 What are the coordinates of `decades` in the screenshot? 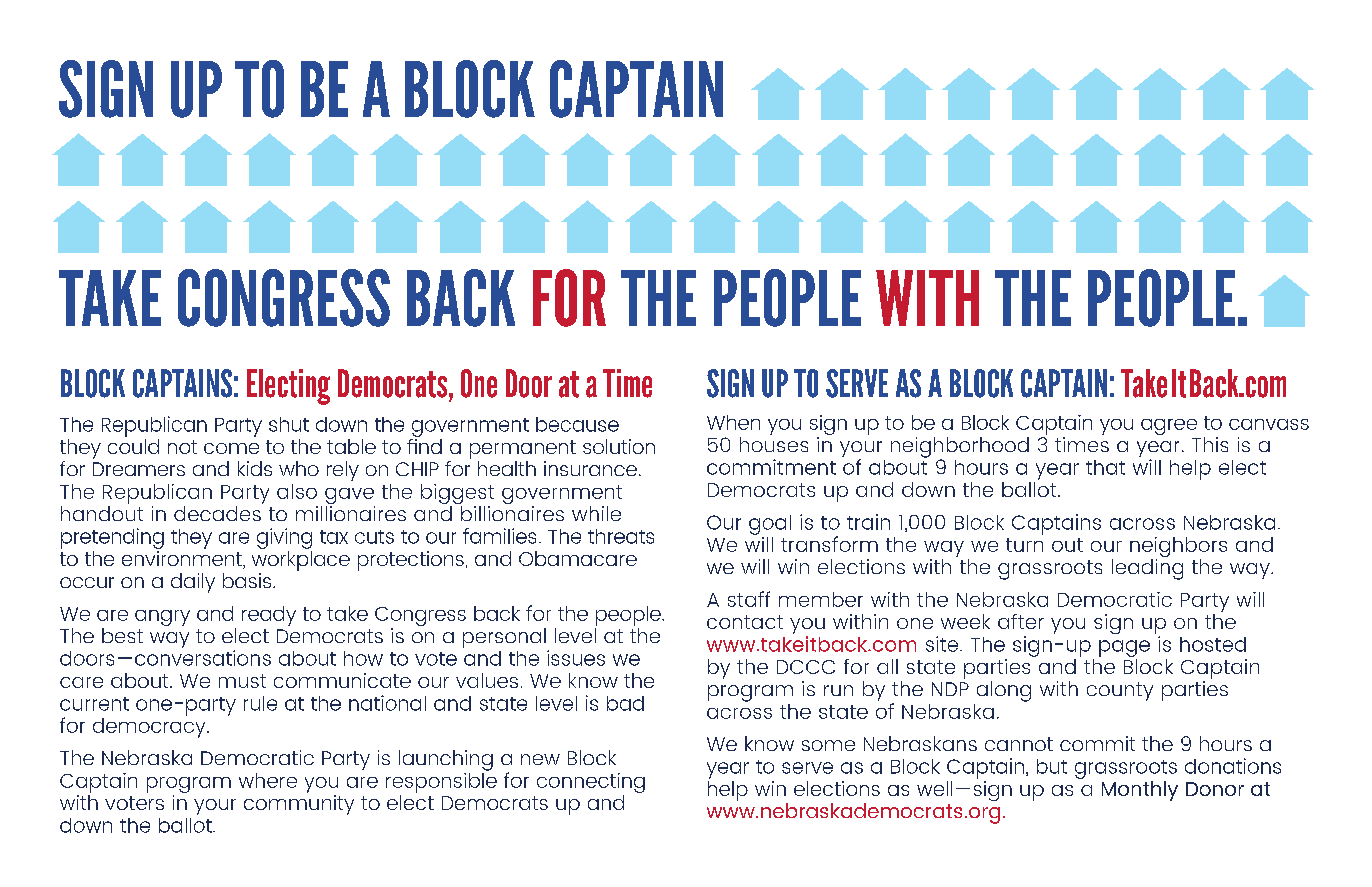 It's located at (217, 513).
